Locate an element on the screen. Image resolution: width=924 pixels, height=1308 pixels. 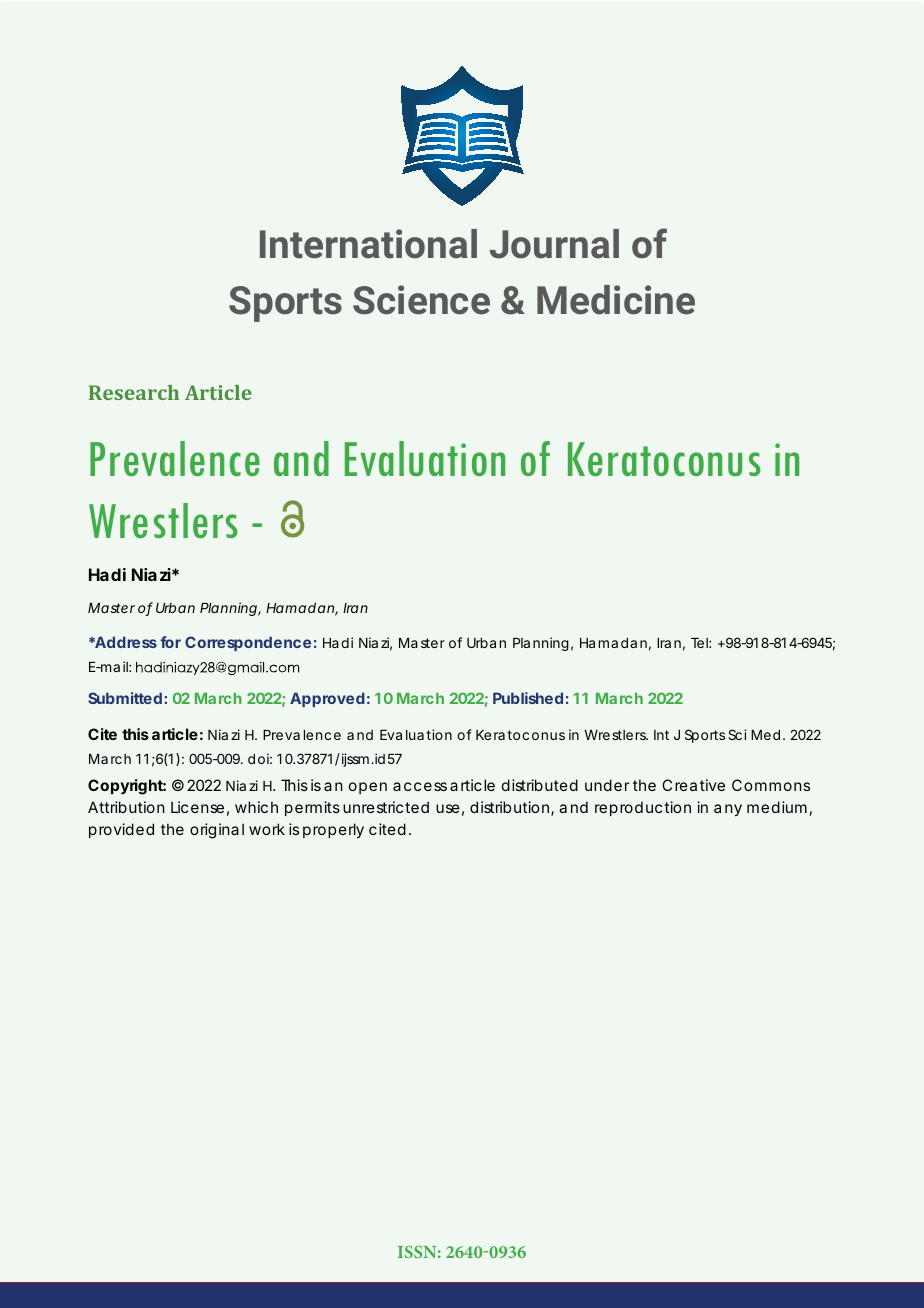
access is located at coordinates (420, 786).
